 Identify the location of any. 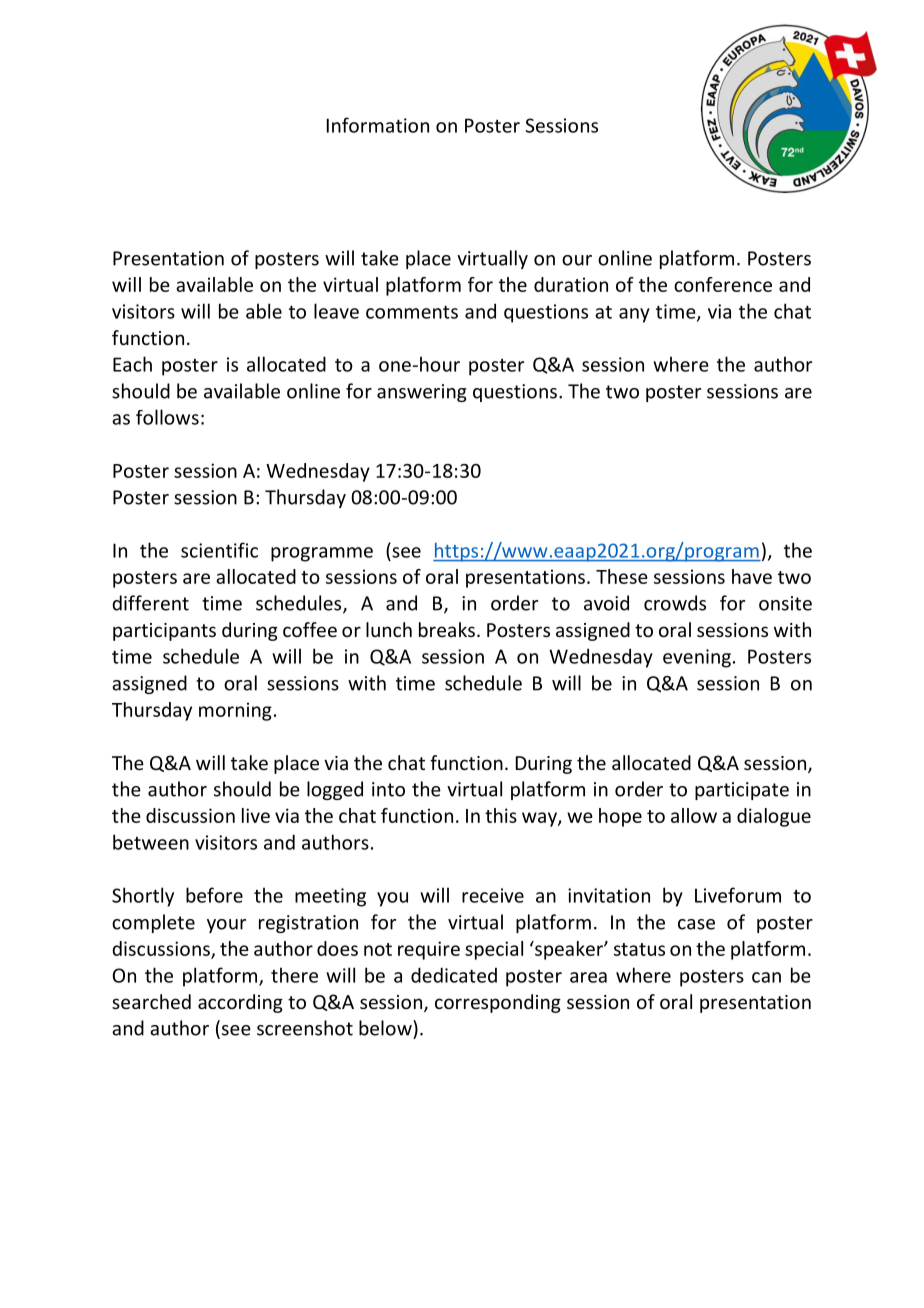
(634, 315).
